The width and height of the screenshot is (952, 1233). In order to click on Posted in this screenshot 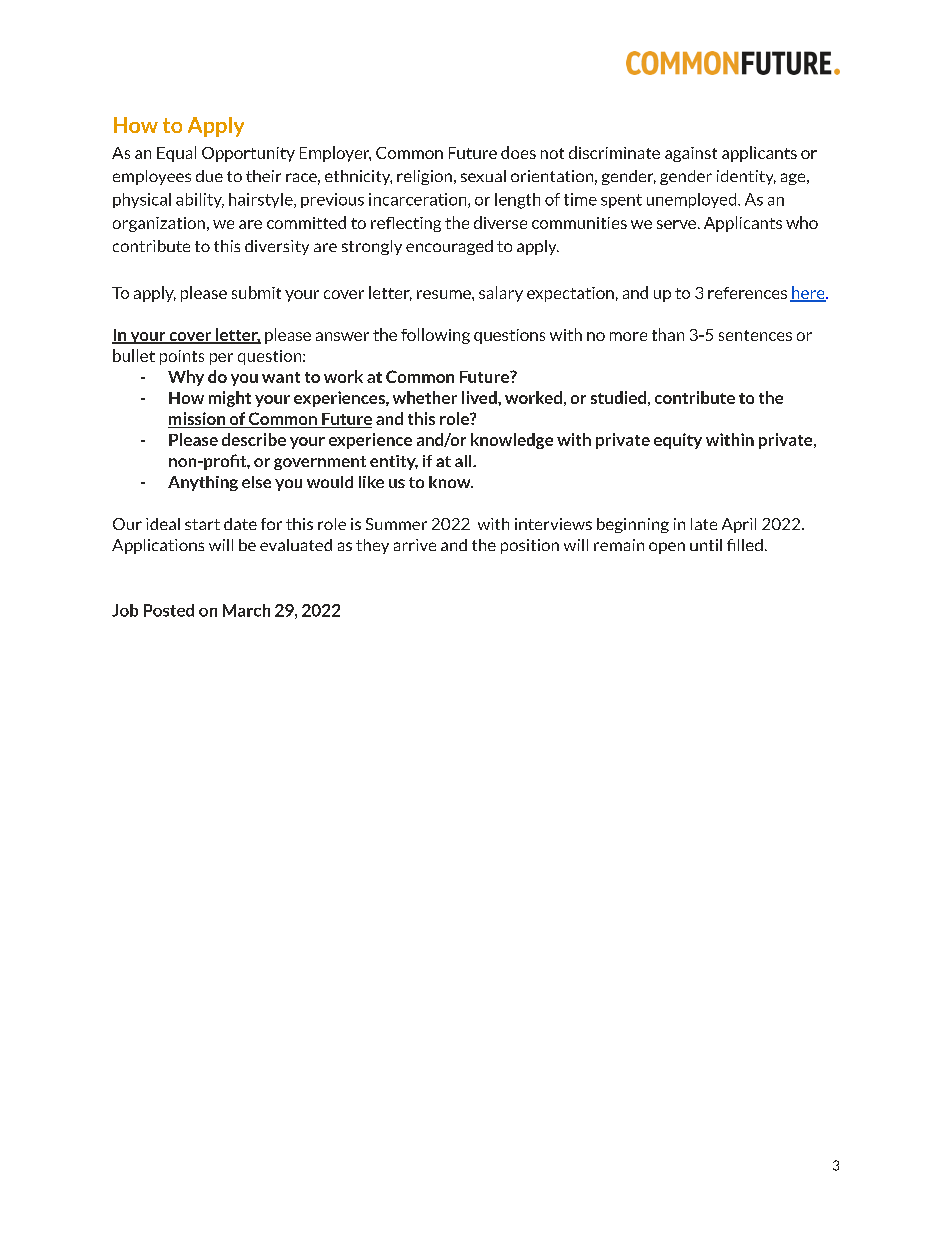, I will do `click(169, 610)`.
